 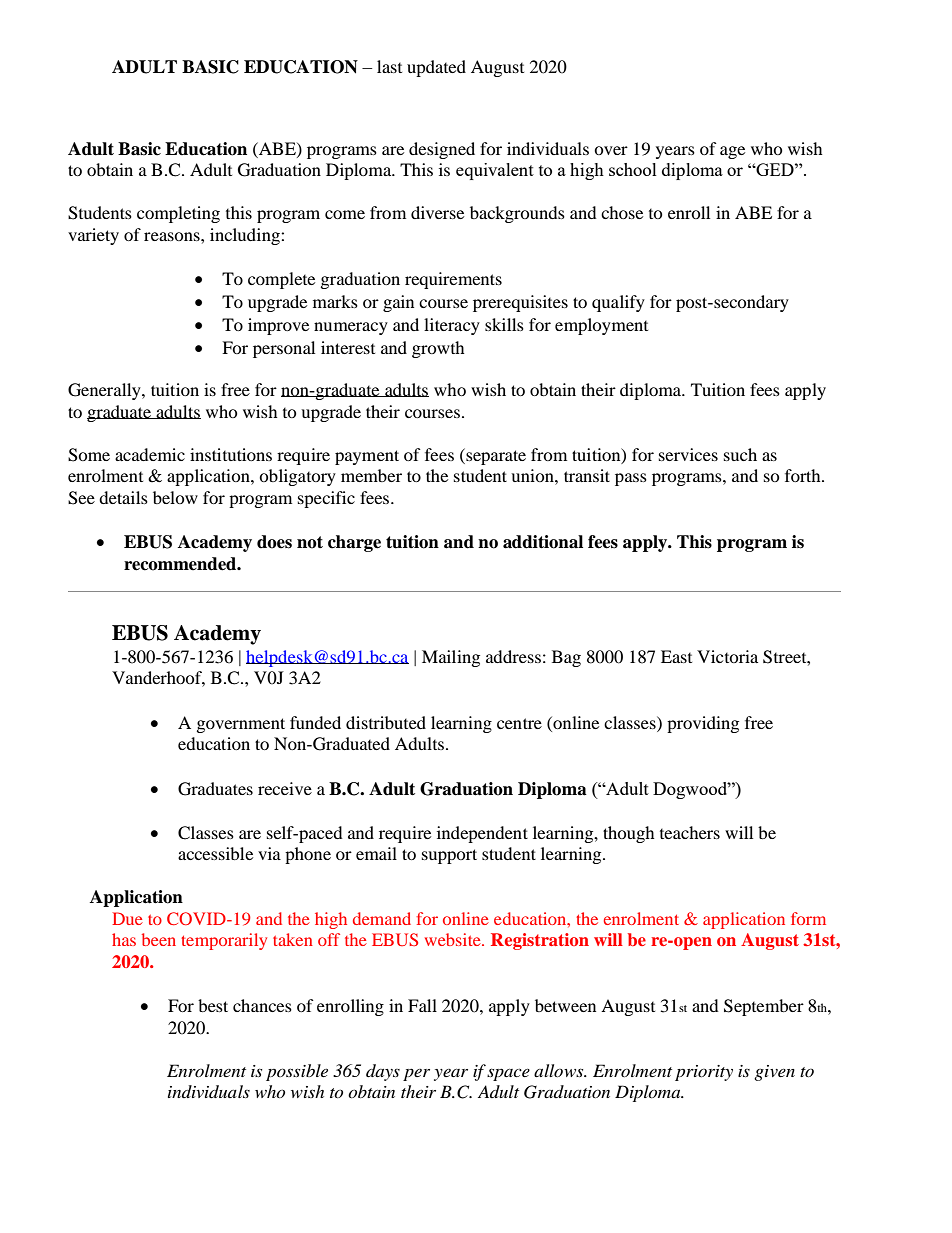 What do you see at coordinates (436, 68) in the page?
I see `updated` at bounding box center [436, 68].
